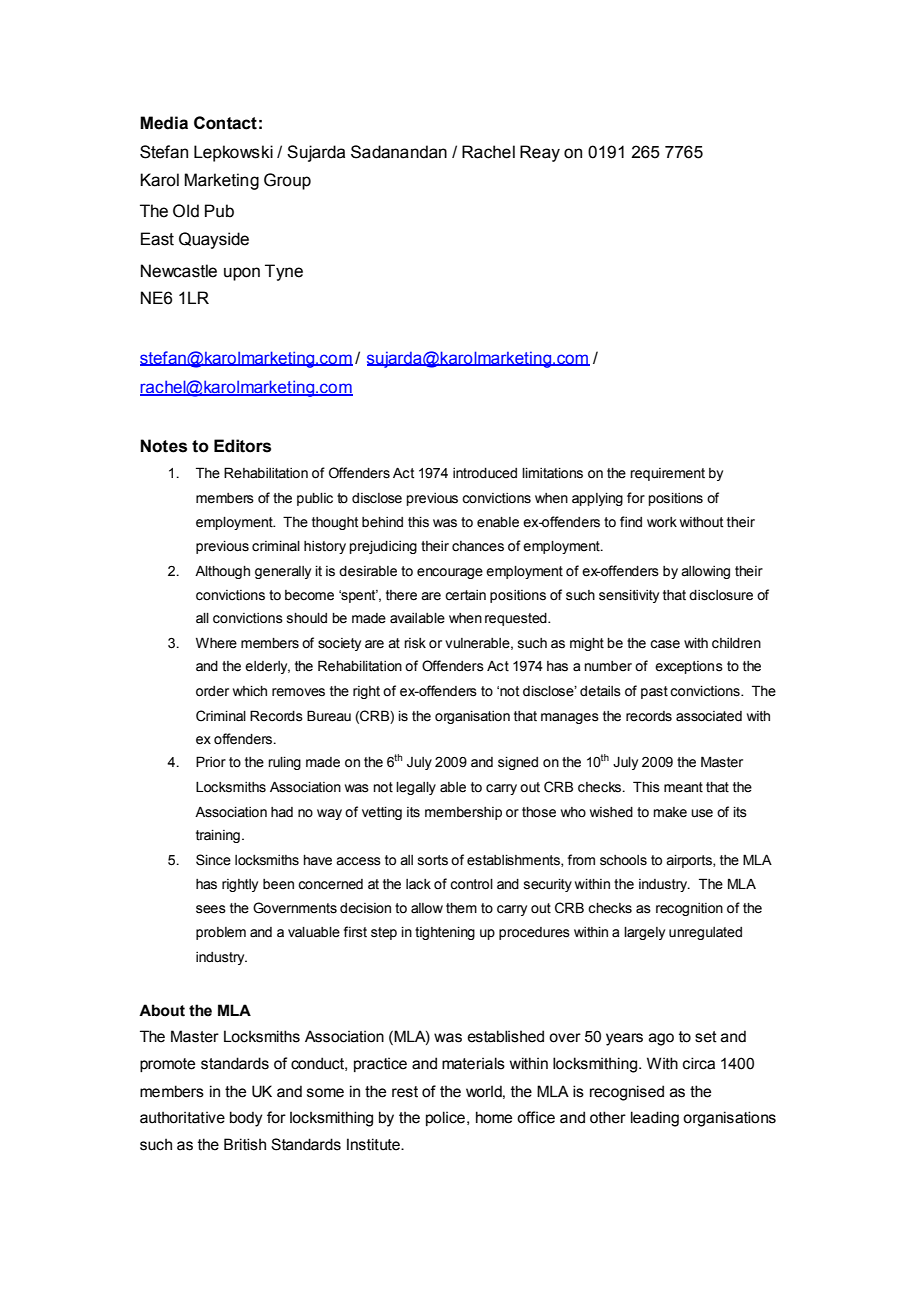 Image resolution: width=924 pixels, height=1308 pixels. Describe the element at coordinates (246, 1119) in the document. I see `body` at that location.
